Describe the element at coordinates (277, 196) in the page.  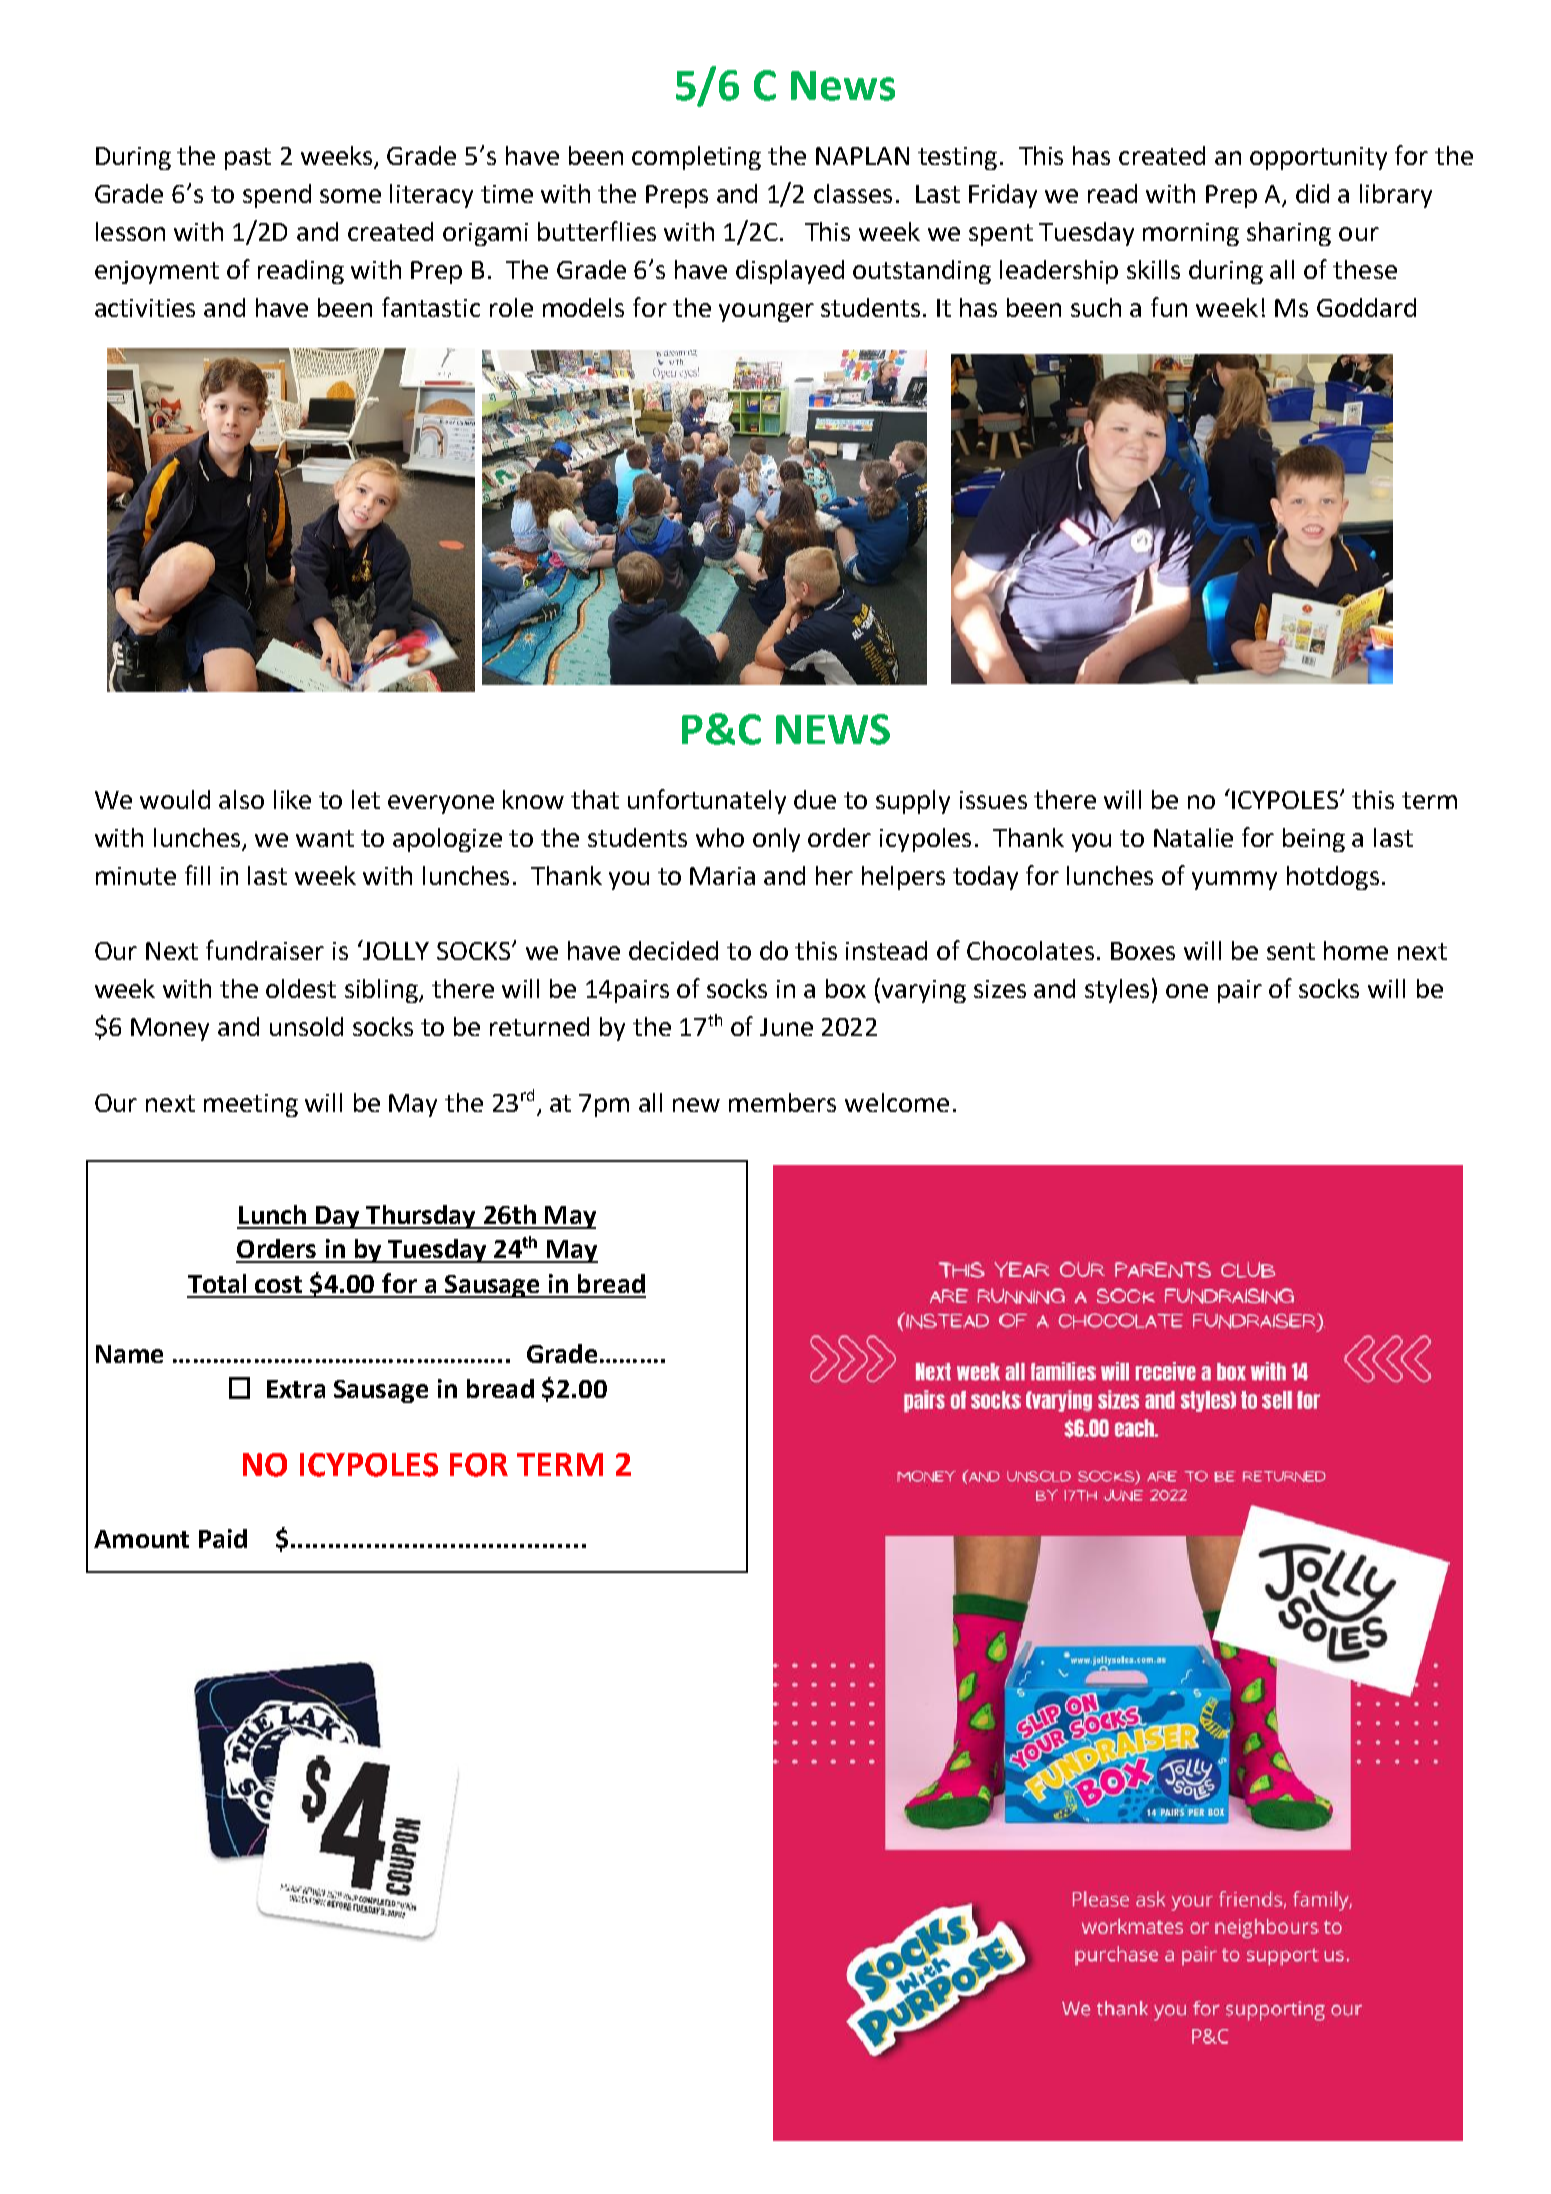
I see `spend` at that location.
